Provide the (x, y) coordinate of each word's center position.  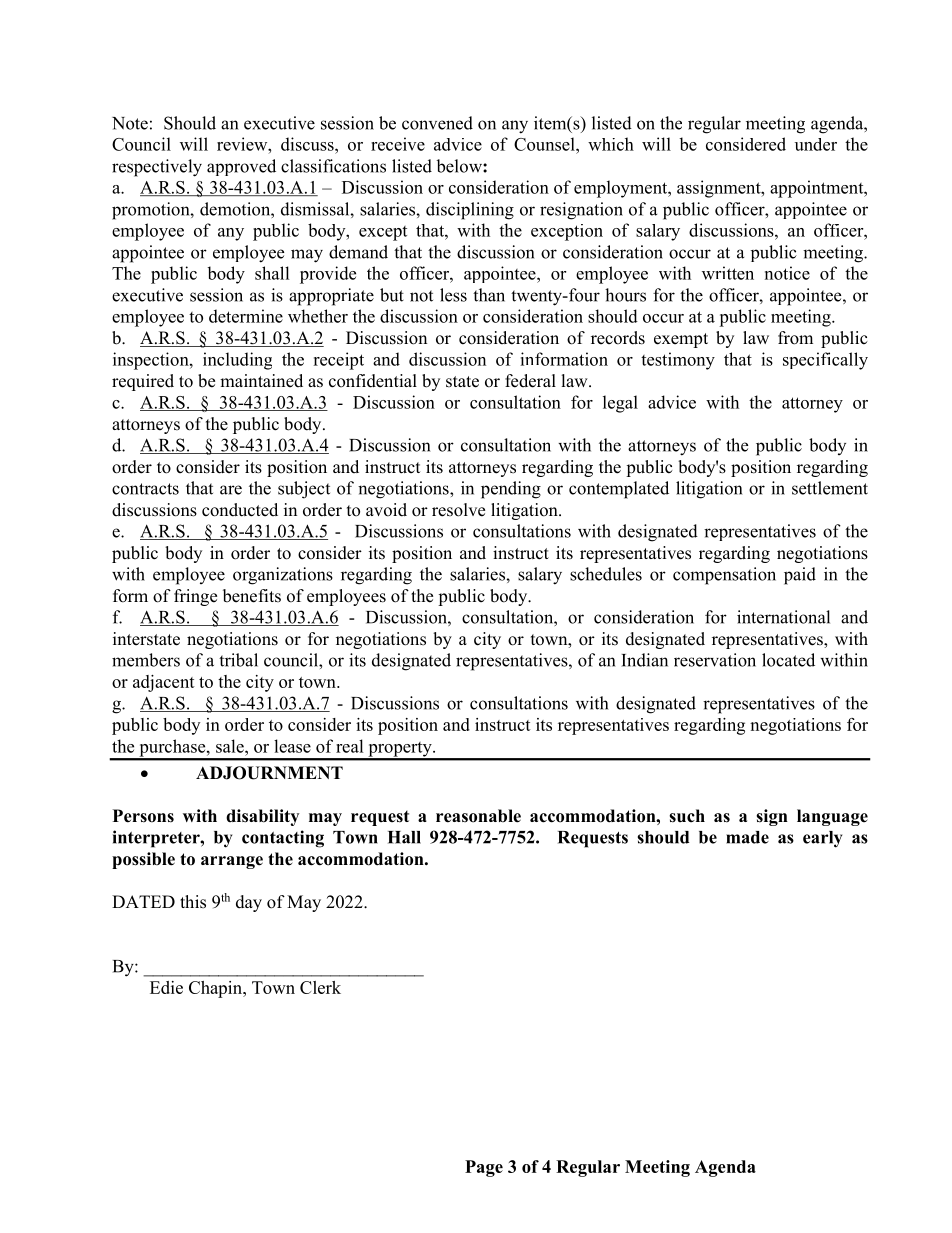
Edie (166, 987)
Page (484, 1168)
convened (437, 123)
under (816, 144)
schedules (606, 574)
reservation (715, 660)
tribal (238, 660)
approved (241, 167)
